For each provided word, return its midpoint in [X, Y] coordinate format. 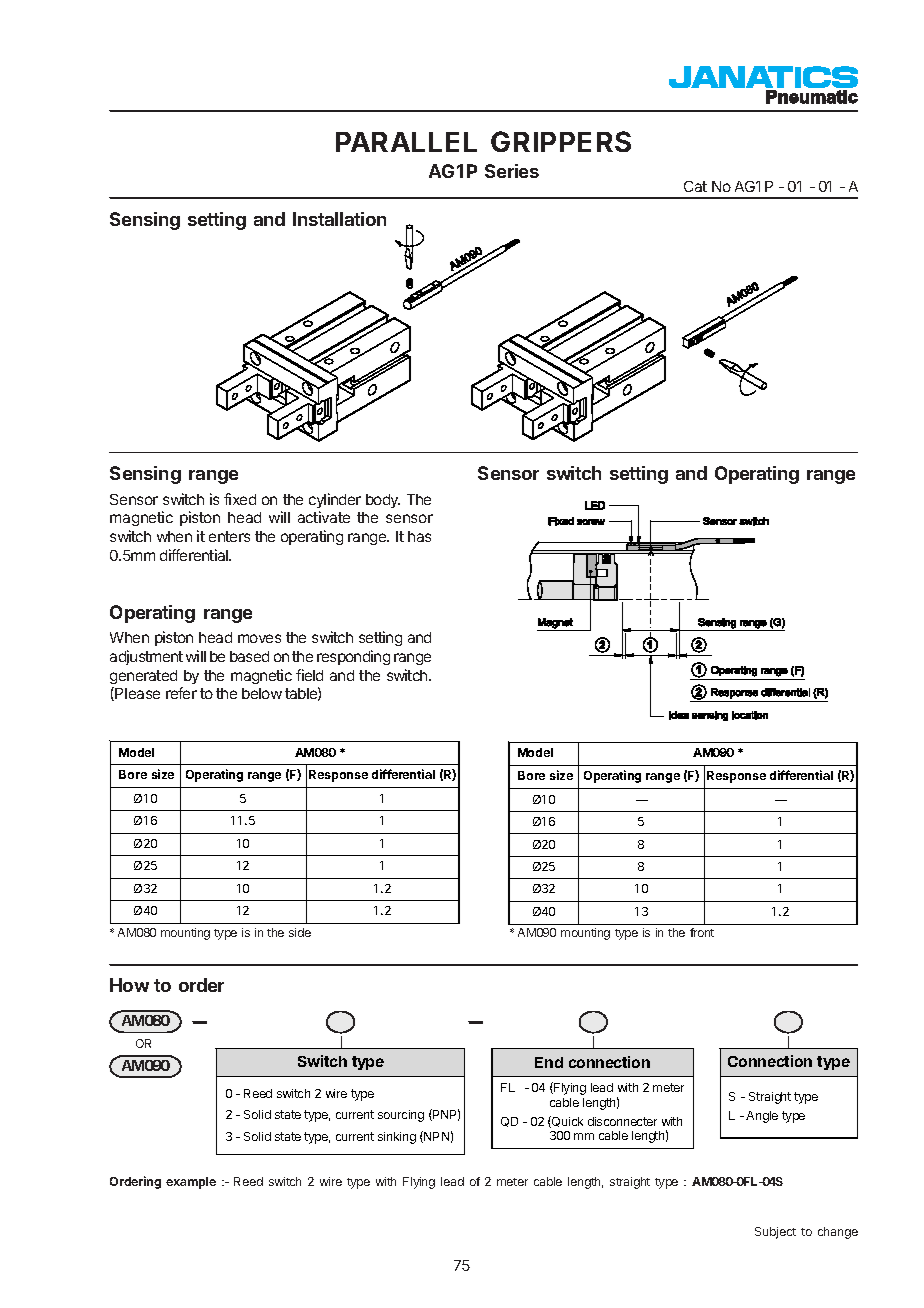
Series [512, 171]
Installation [339, 219]
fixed [240, 499]
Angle [762, 1117]
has [419, 536]
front [702, 932]
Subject [775, 1233]
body [383, 501]
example [191, 1183]
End [549, 1062]
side [300, 932]
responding [353, 657]
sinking [397, 1138]
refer [181, 693]
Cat [695, 186]
